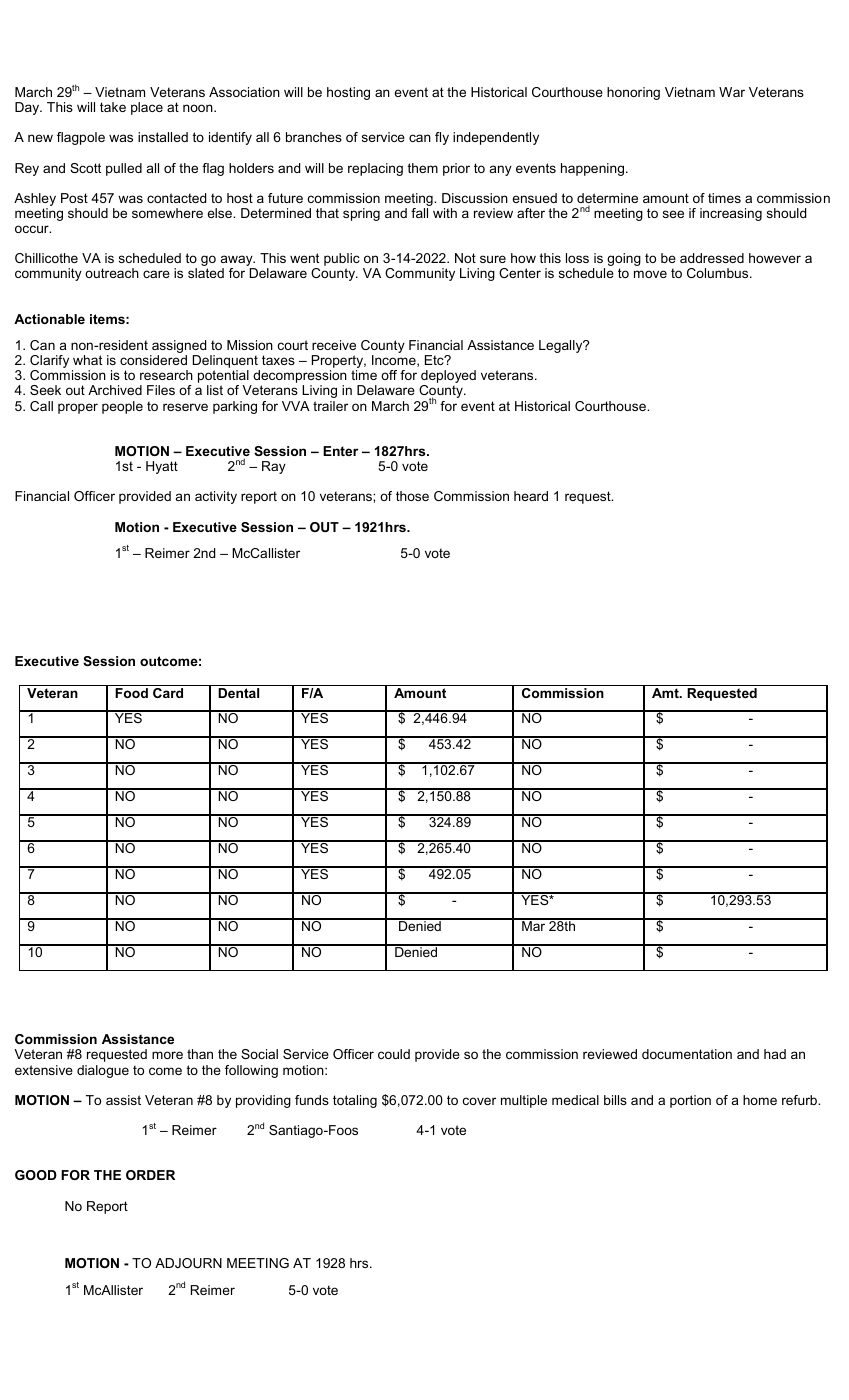  Describe the element at coordinates (633, 93) in the page. I see `honoring` at that location.
